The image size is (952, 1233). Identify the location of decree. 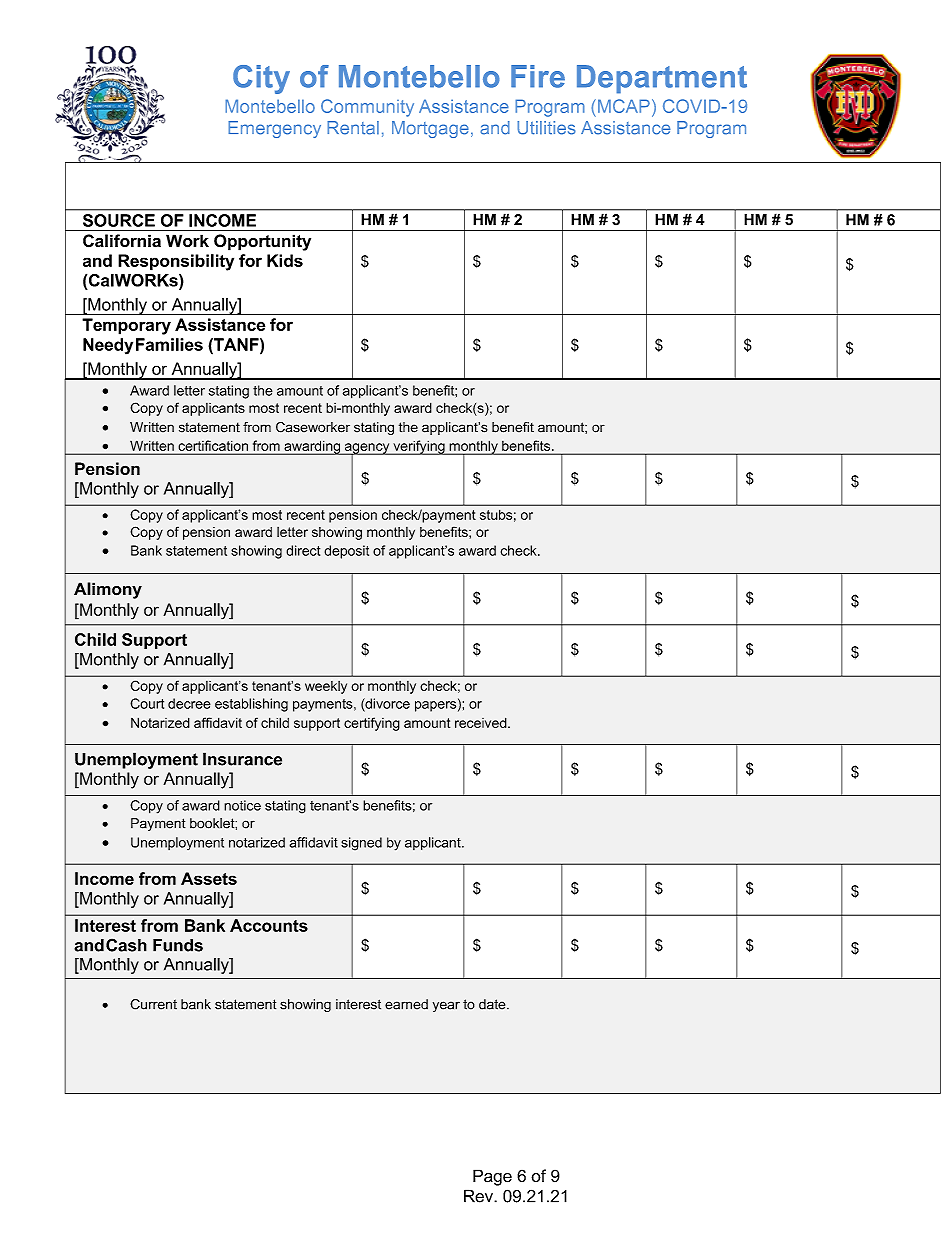
(189, 703).
